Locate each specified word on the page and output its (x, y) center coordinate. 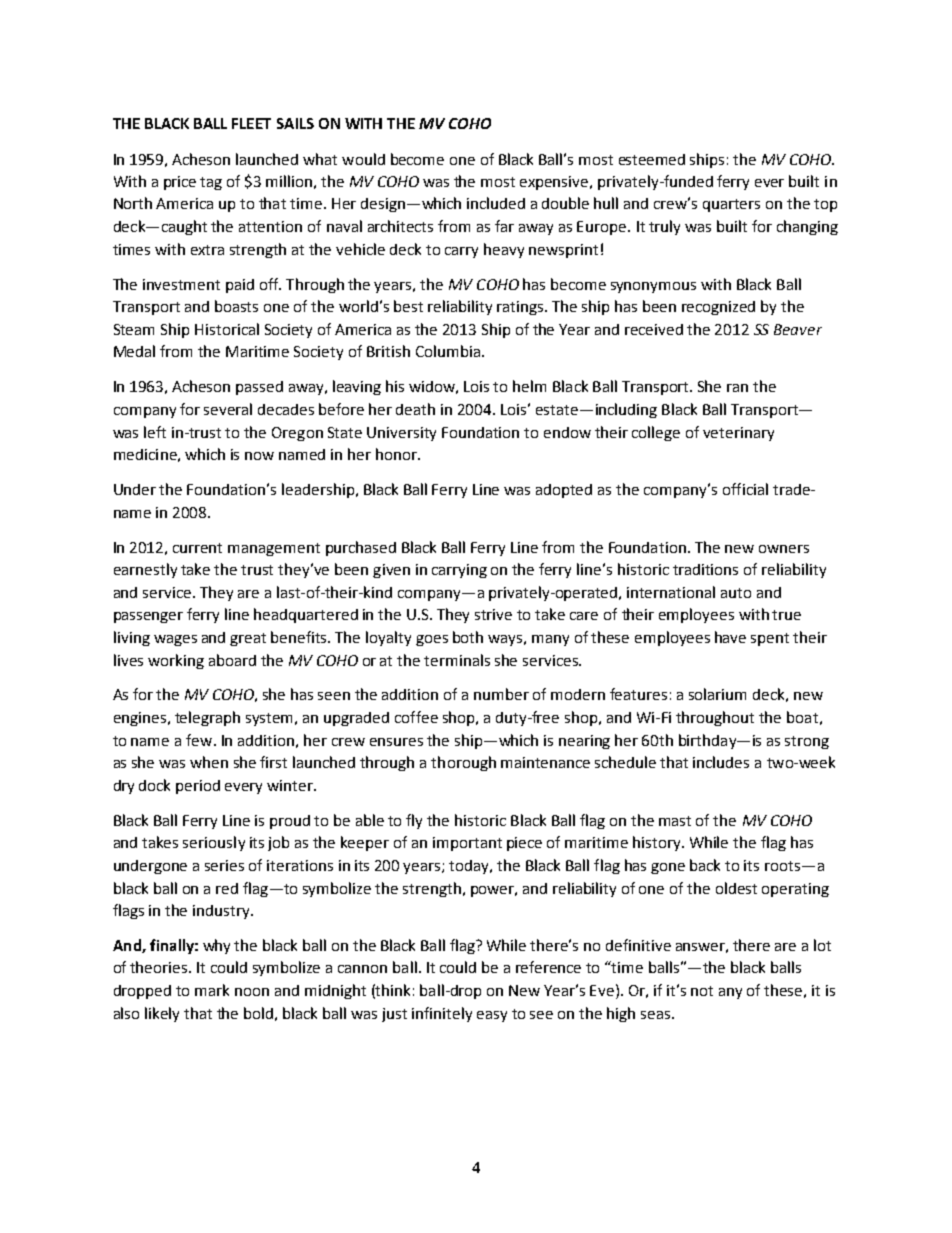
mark (212, 990)
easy (492, 1016)
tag (211, 183)
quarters (731, 205)
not (702, 991)
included (496, 203)
